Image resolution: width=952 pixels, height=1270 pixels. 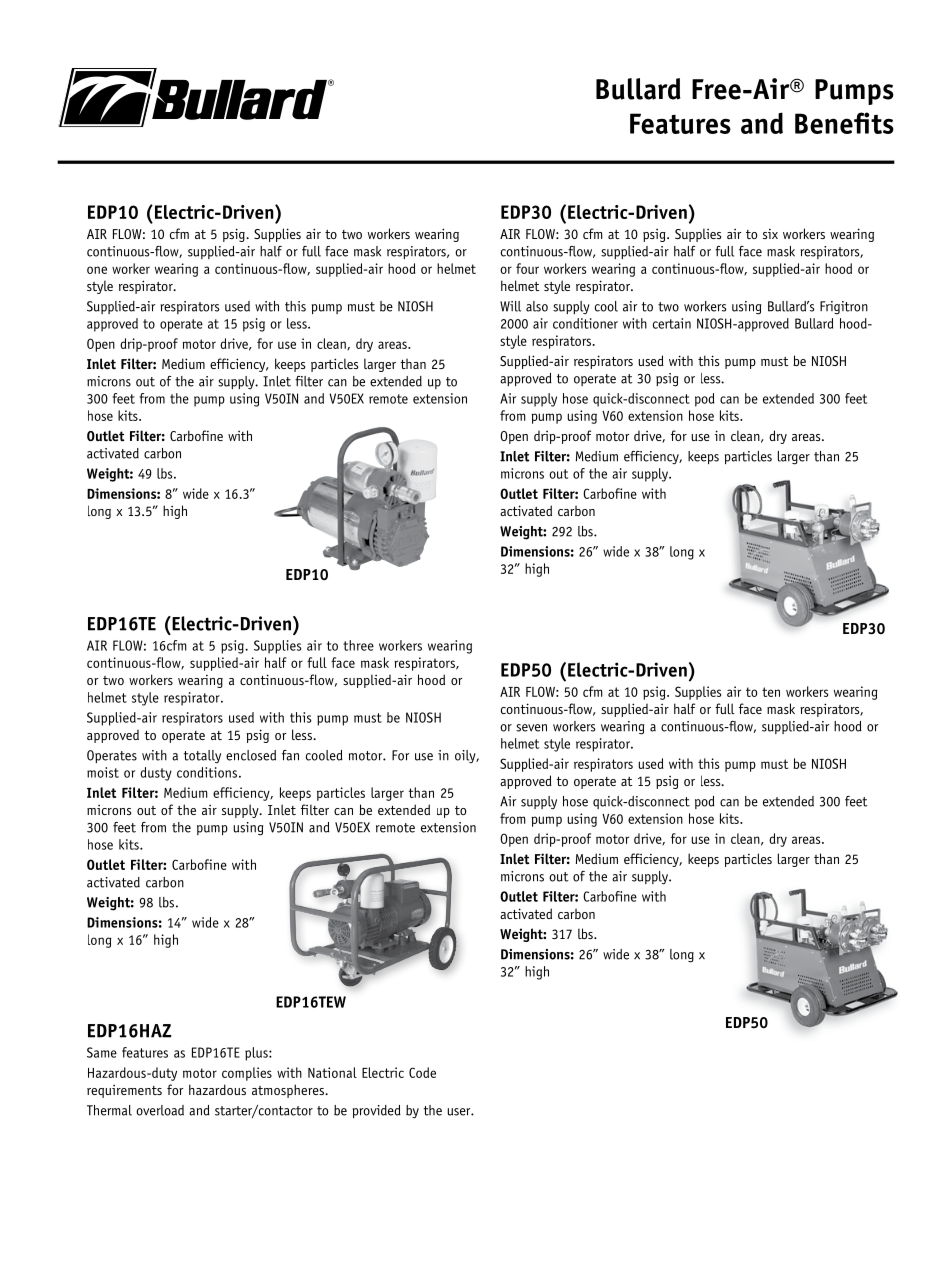 What do you see at coordinates (672, 323) in the screenshot?
I see `certain` at bounding box center [672, 323].
